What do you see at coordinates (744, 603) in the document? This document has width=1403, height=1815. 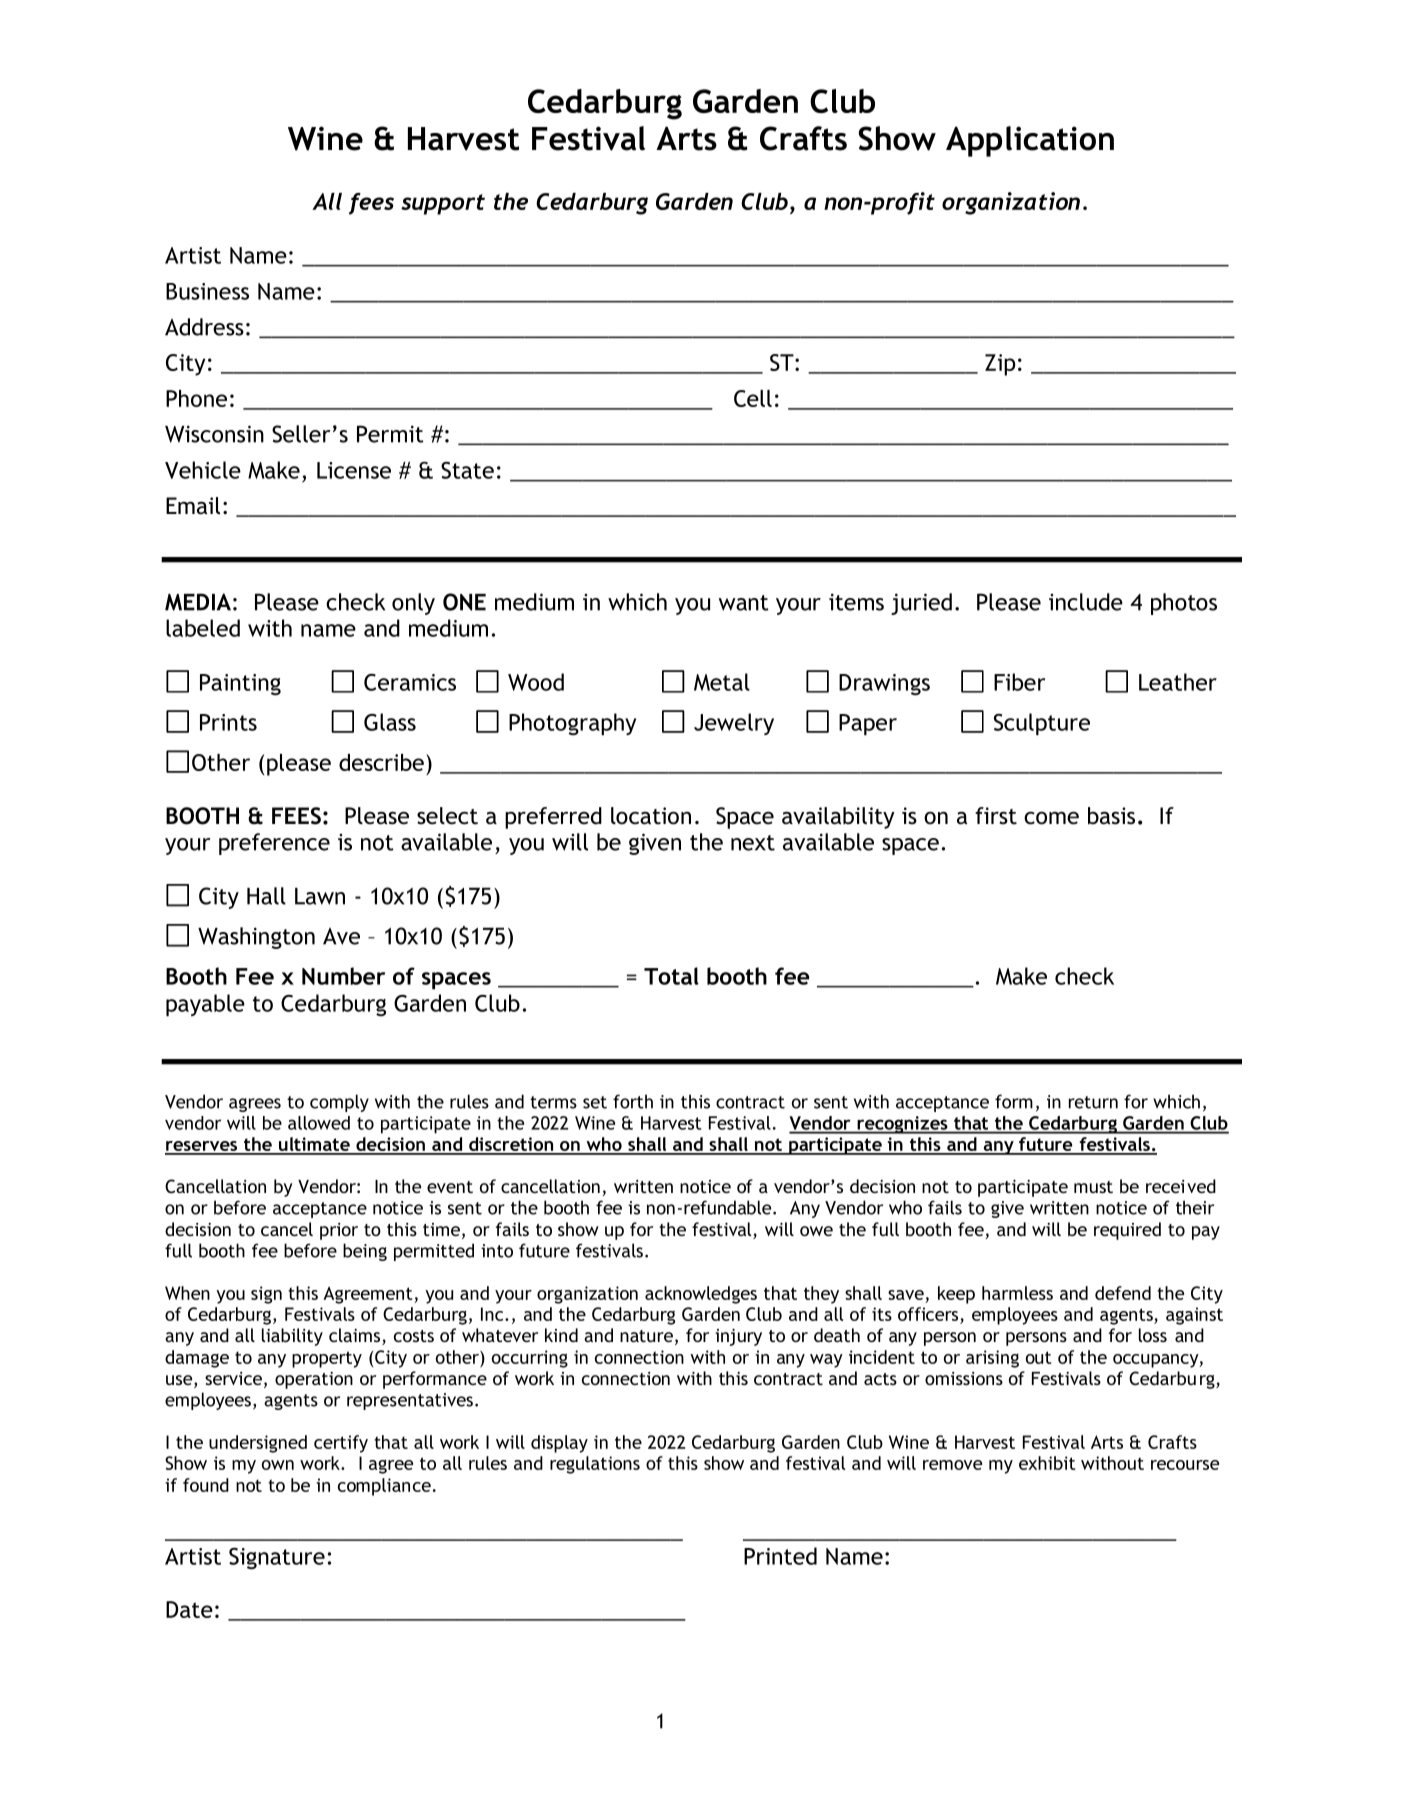 I see `want` at bounding box center [744, 603].
